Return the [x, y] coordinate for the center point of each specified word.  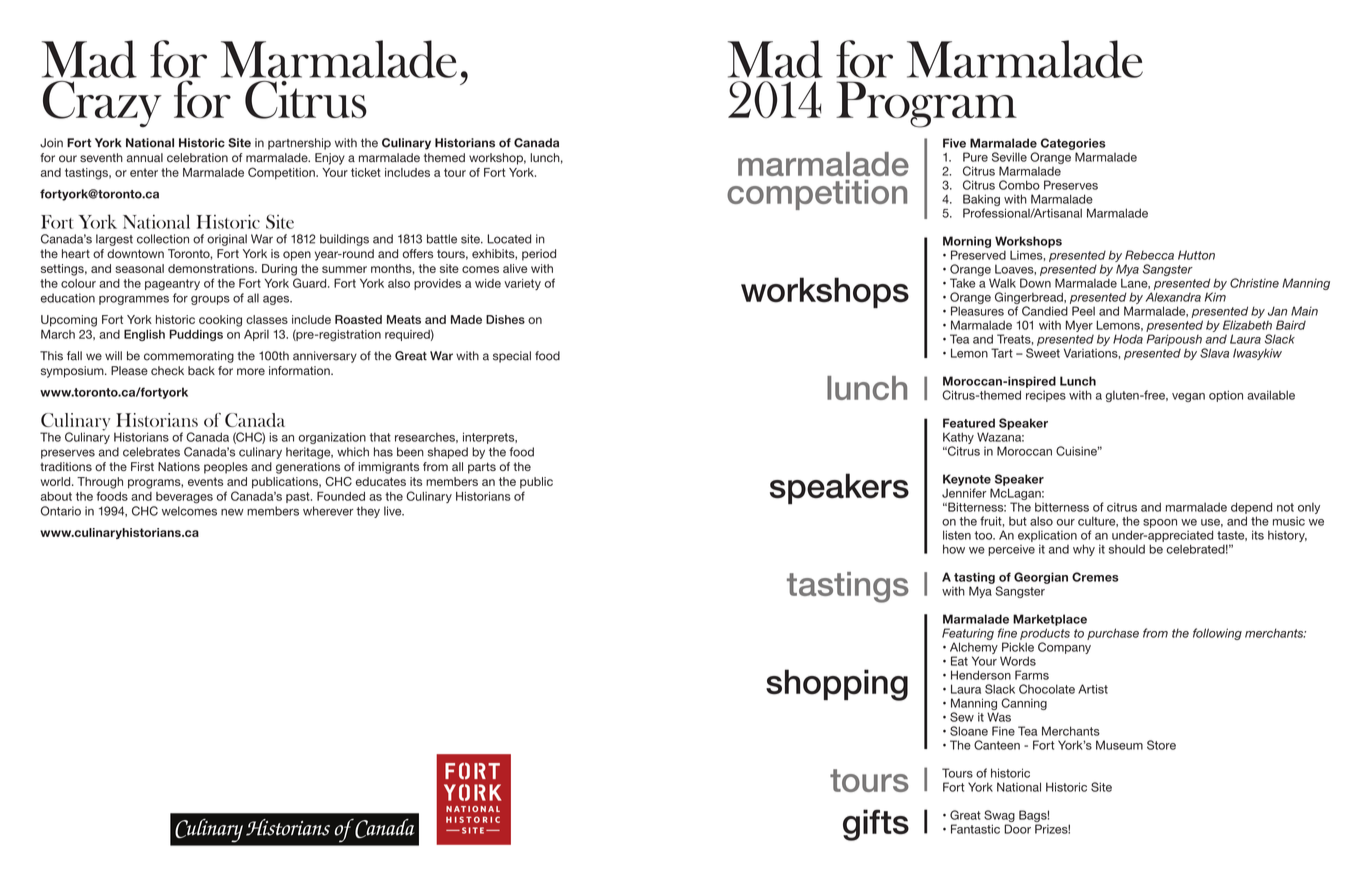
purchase [1113, 634]
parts [482, 468]
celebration [197, 157]
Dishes [505, 319]
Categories [1073, 144]
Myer [1079, 326]
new [232, 512]
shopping [837, 685]
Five [954, 143]
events [205, 481]
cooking [220, 321]
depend [1251, 508]
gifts [876, 825]
